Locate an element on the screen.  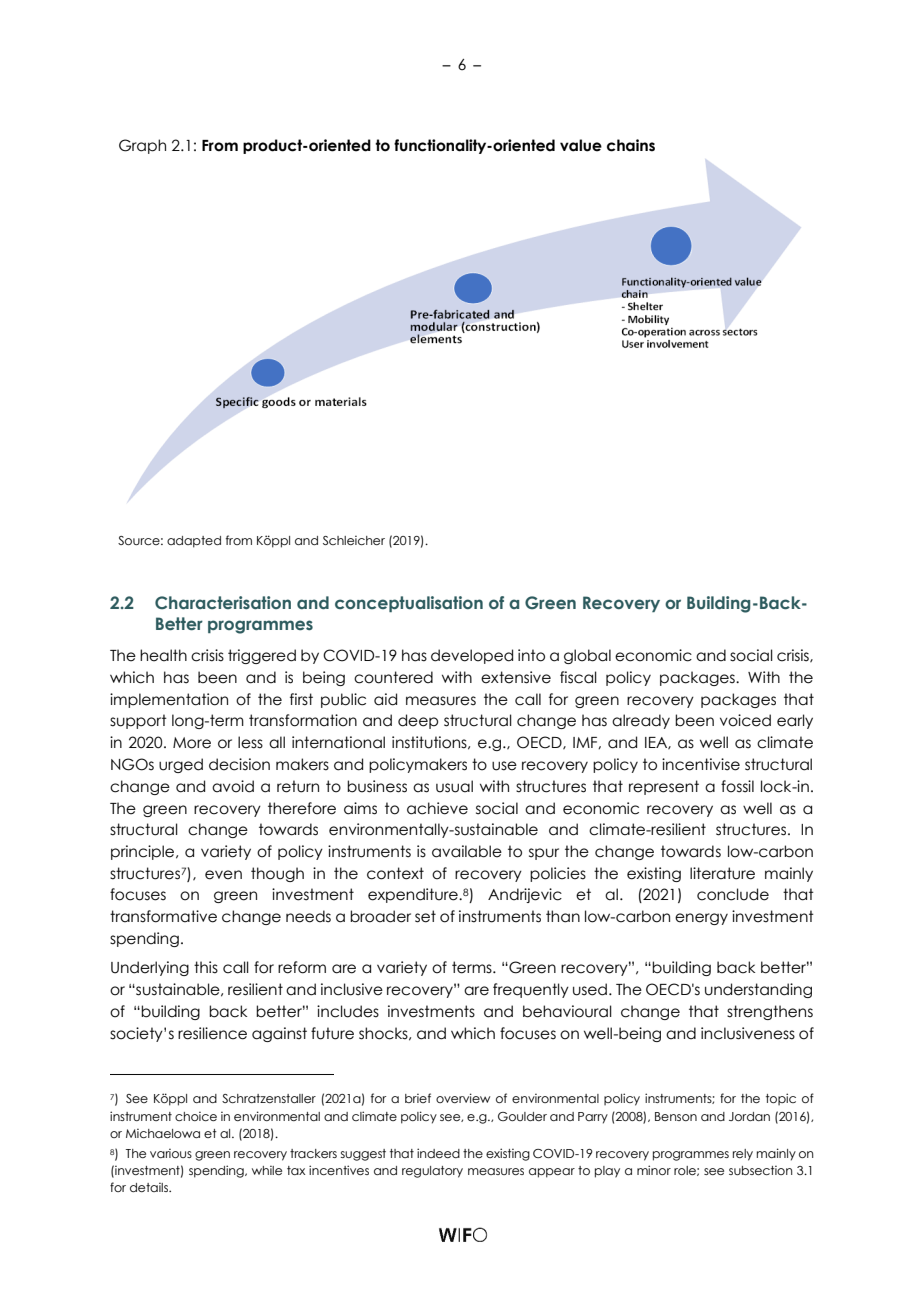
set is located at coordinates (425, 916).
